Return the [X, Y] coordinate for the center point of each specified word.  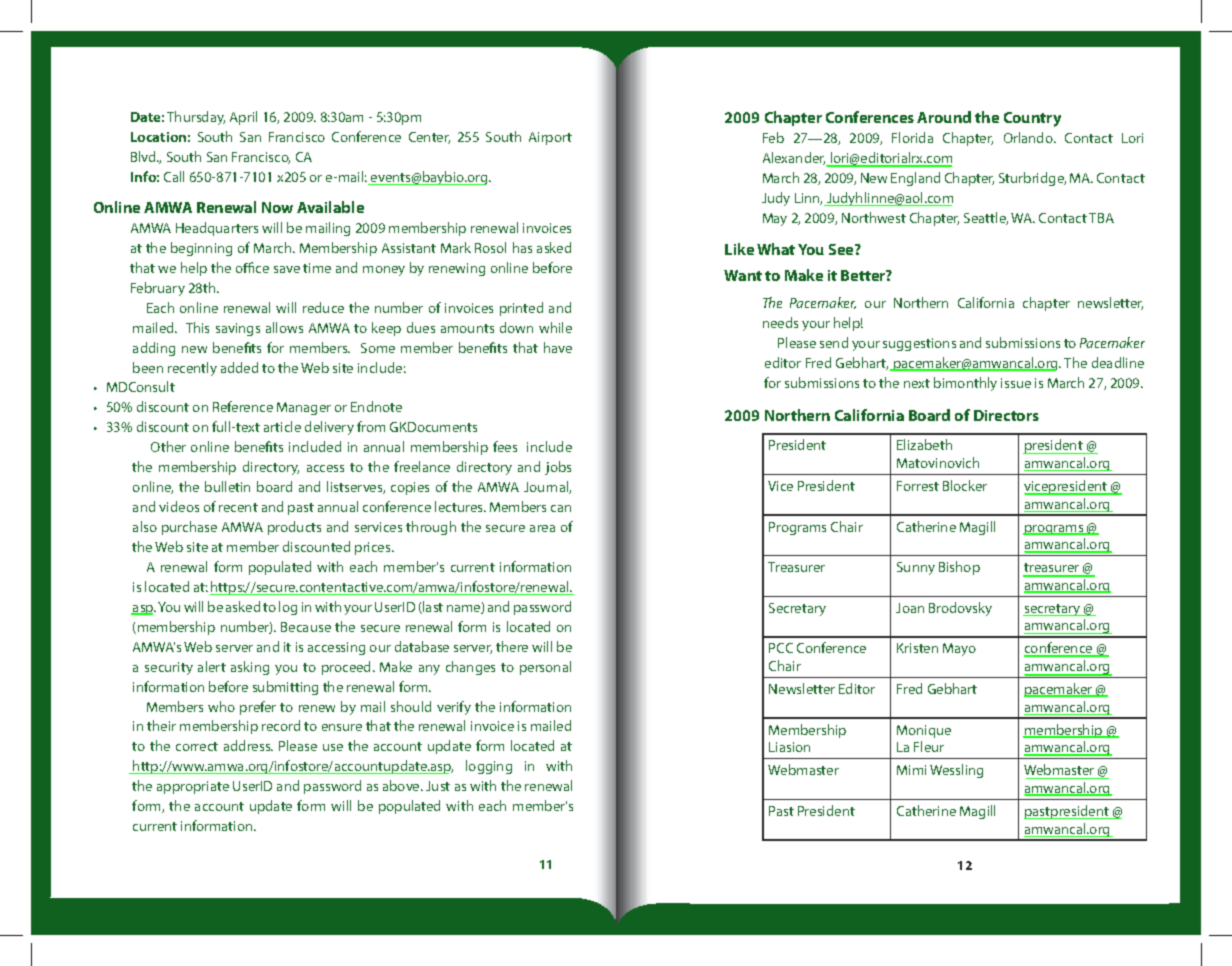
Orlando [1029, 137]
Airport [550, 138]
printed [521, 309]
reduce [323, 307]
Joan [910, 608]
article [282, 426]
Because [306, 627]
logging [489, 767]
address [248, 745]
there [512, 646]
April [243, 118]
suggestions [919, 344]
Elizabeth [924, 444]
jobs [558, 468]
